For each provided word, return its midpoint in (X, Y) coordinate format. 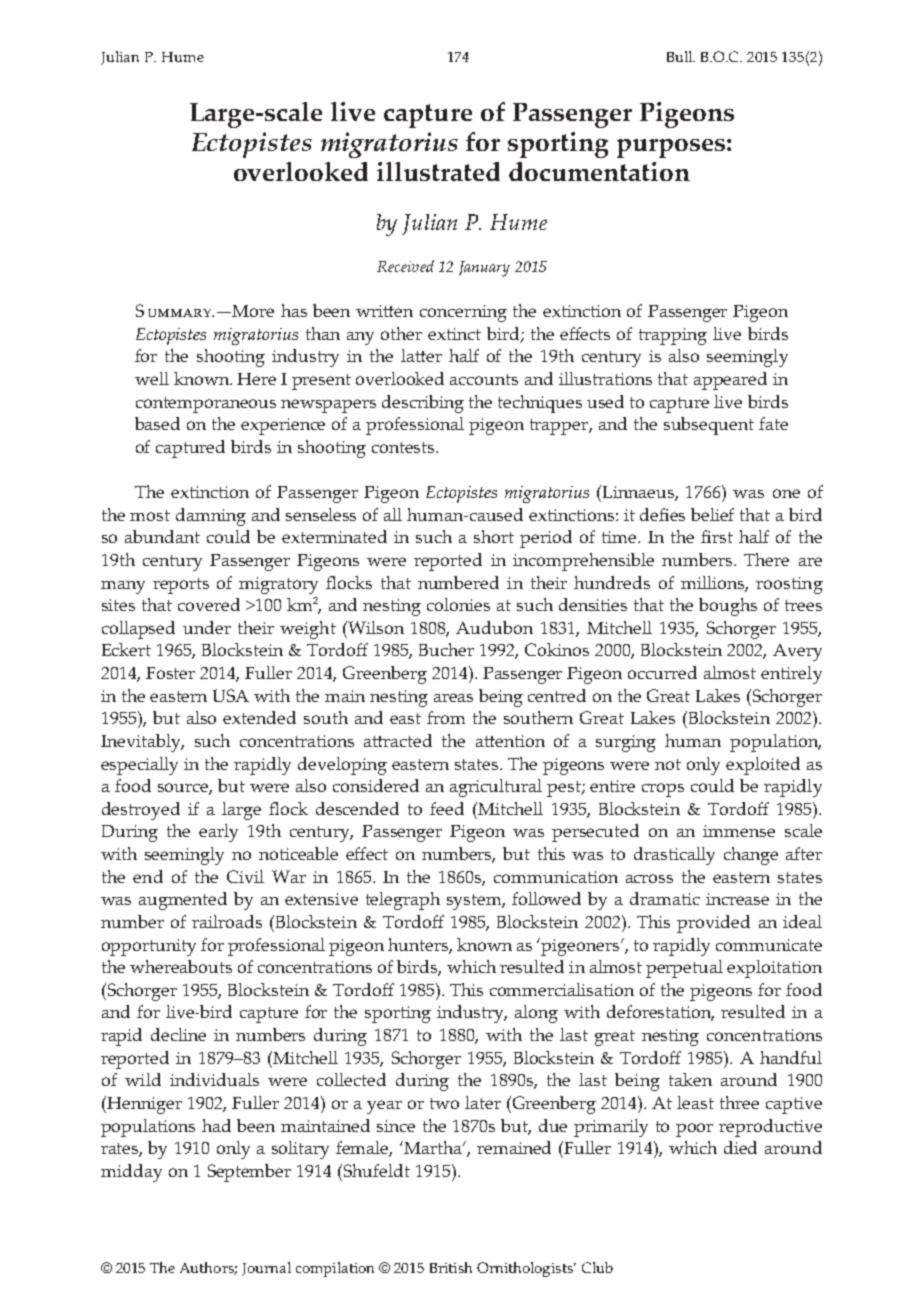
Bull (681, 56)
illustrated (438, 171)
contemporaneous (206, 405)
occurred (662, 672)
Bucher (446, 649)
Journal (266, 1269)
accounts (484, 379)
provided (713, 924)
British (451, 1267)
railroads (227, 921)
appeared (730, 381)
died (740, 1147)
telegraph (403, 901)
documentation (599, 171)
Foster (170, 673)
